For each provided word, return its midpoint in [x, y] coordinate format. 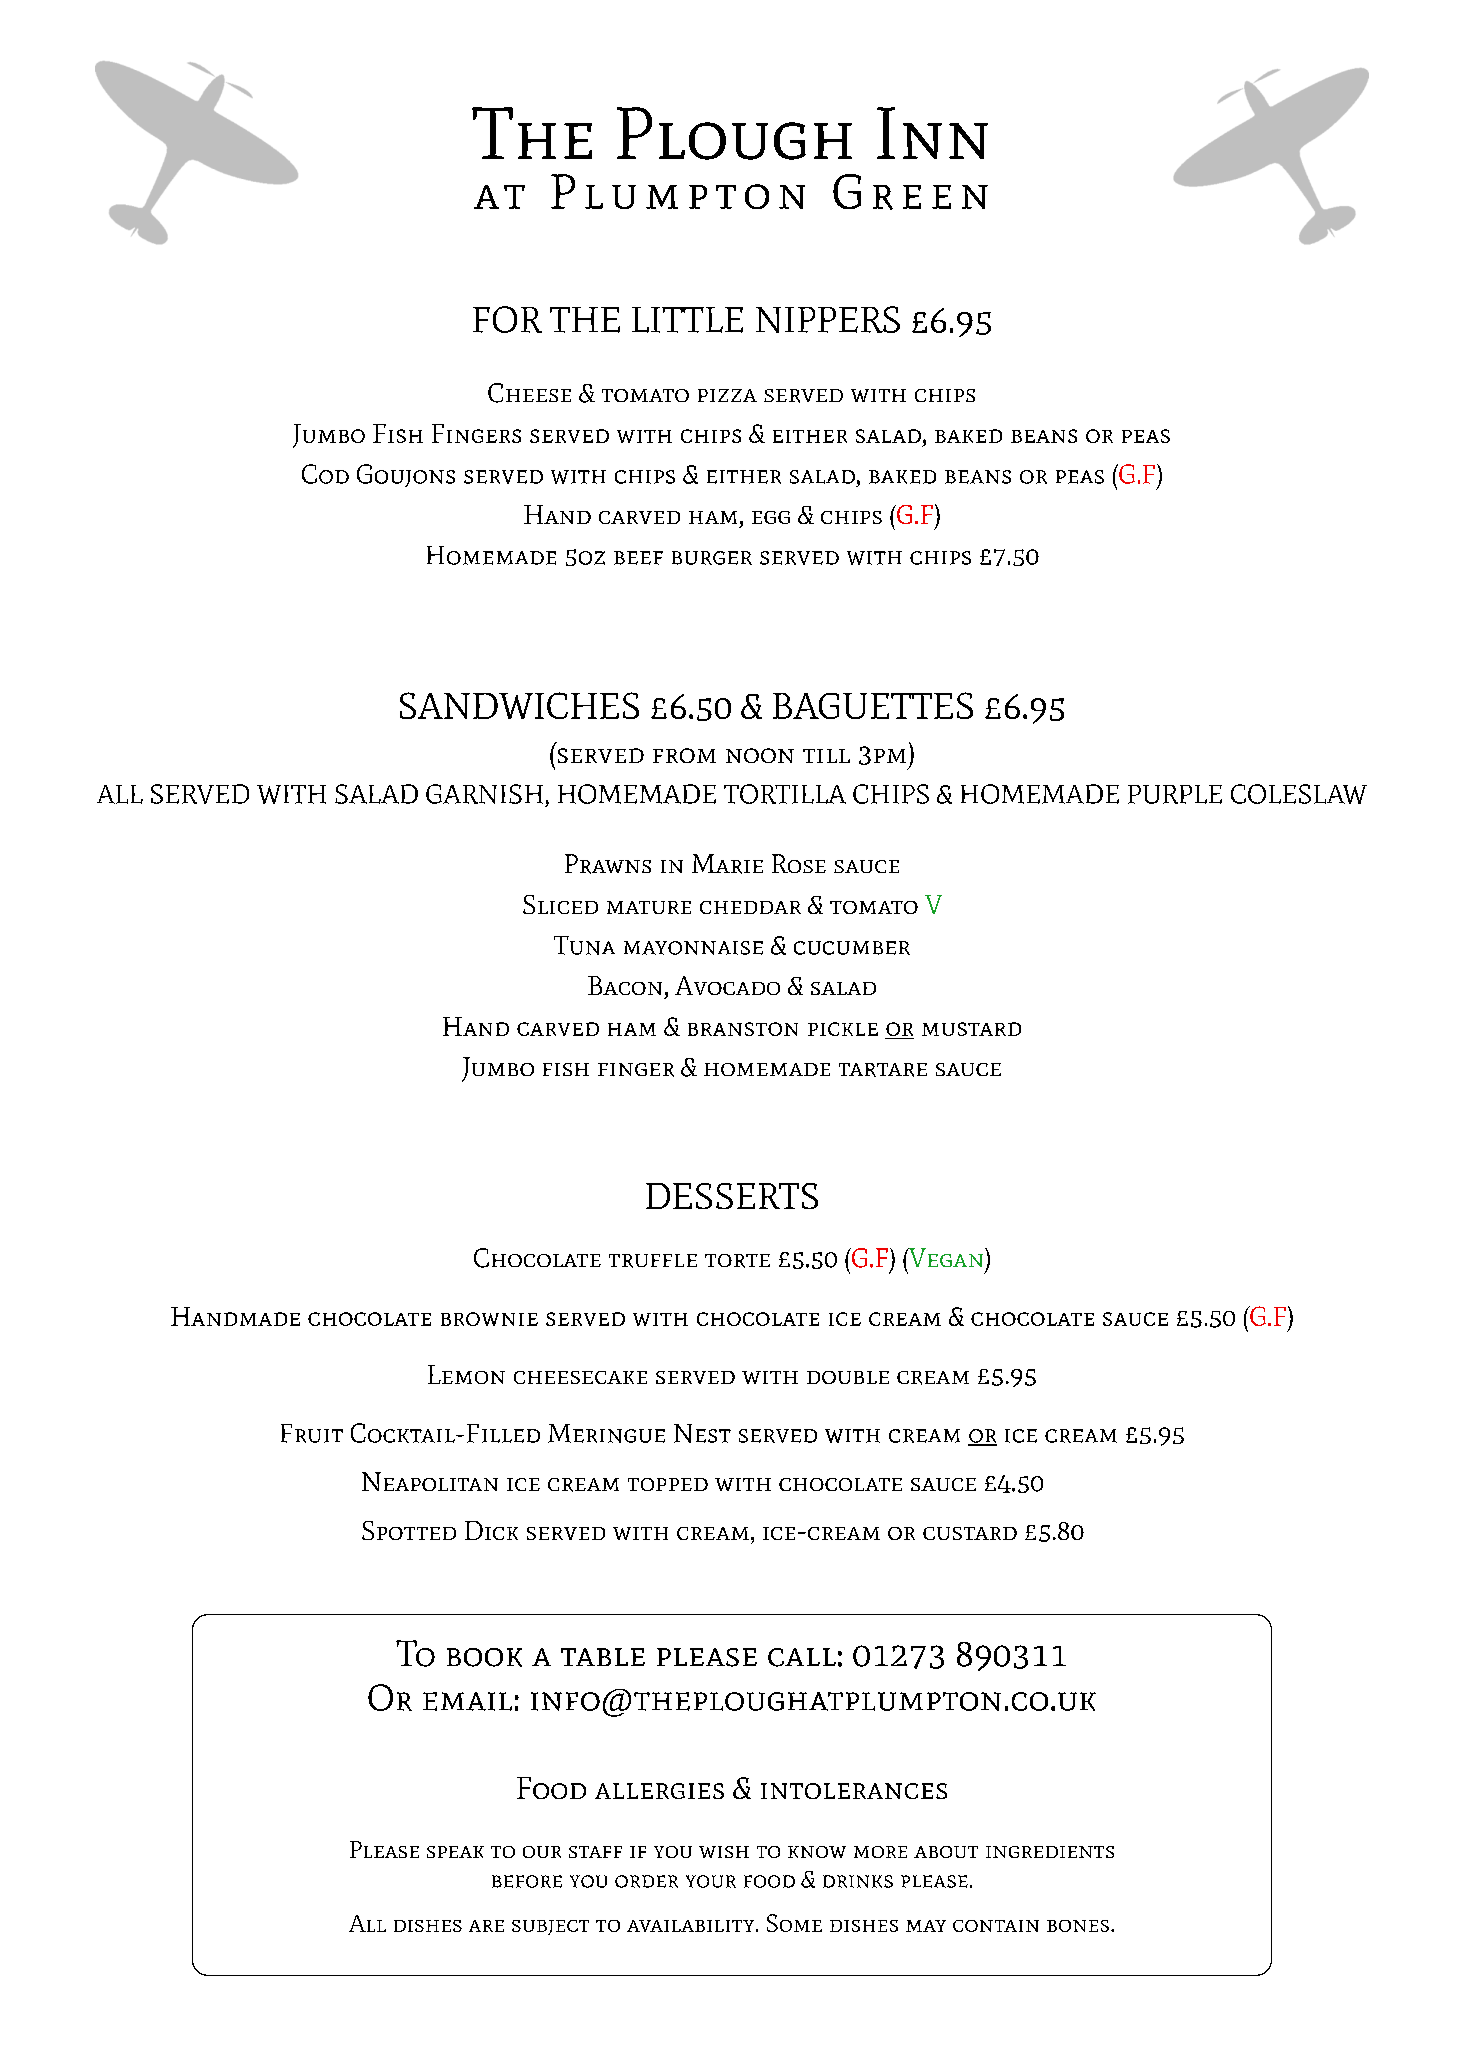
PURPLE [1175, 794]
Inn [932, 133]
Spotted [409, 1530]
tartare [883, 1070]
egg [771, 517]
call [802, 1657]
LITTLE [687, 320]
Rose [799, 863]
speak [455, 1852]
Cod [325, 474]
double [848, 1377]
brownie [489, 1319]
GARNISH [484, 794]
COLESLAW [1299, 794]
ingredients [1050, 1852]
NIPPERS [828, 319]
